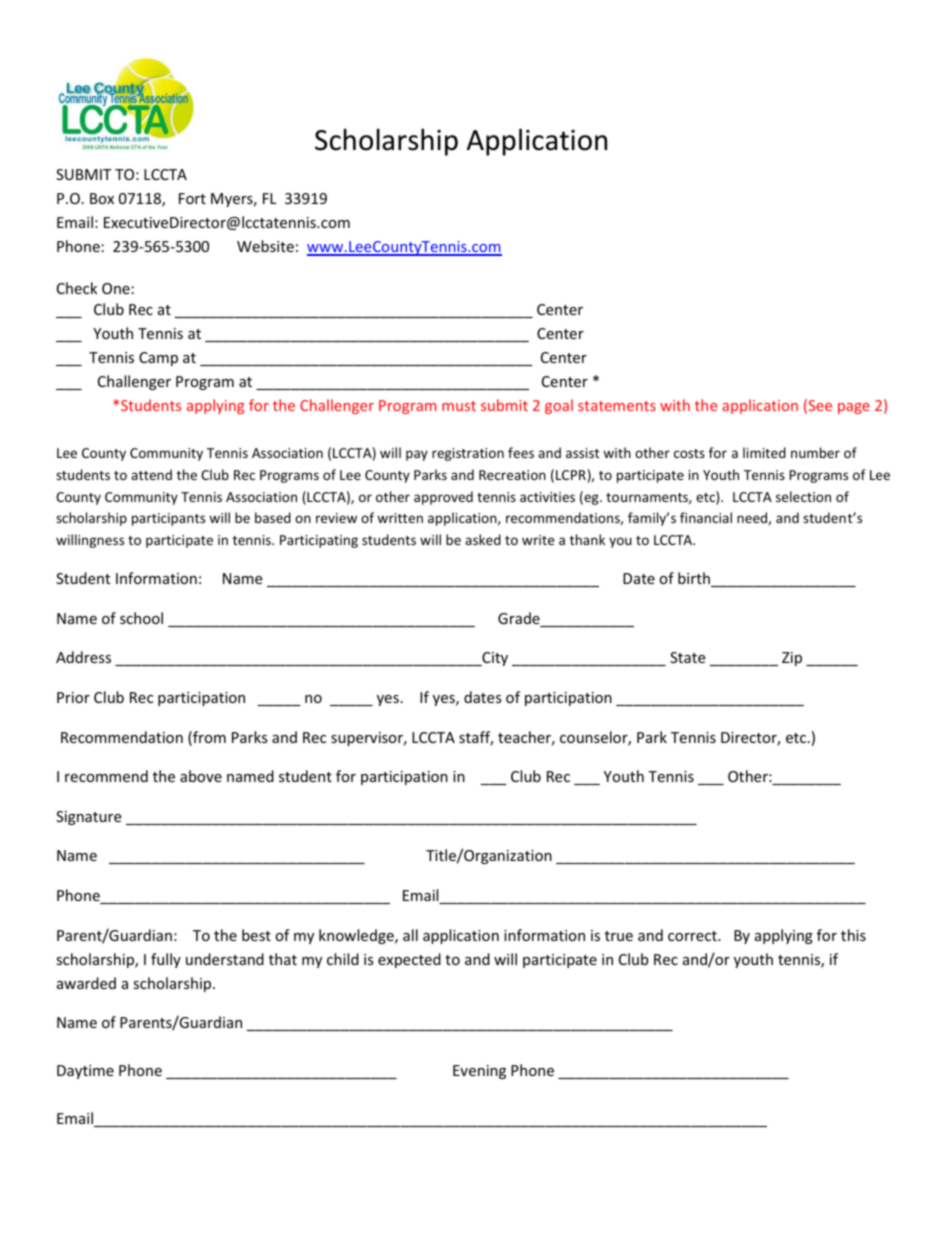 The width and height of the page is (952, 1233). Describe the element at coordinates (85, 1072) in the page. I see `Daytime` at that location.
